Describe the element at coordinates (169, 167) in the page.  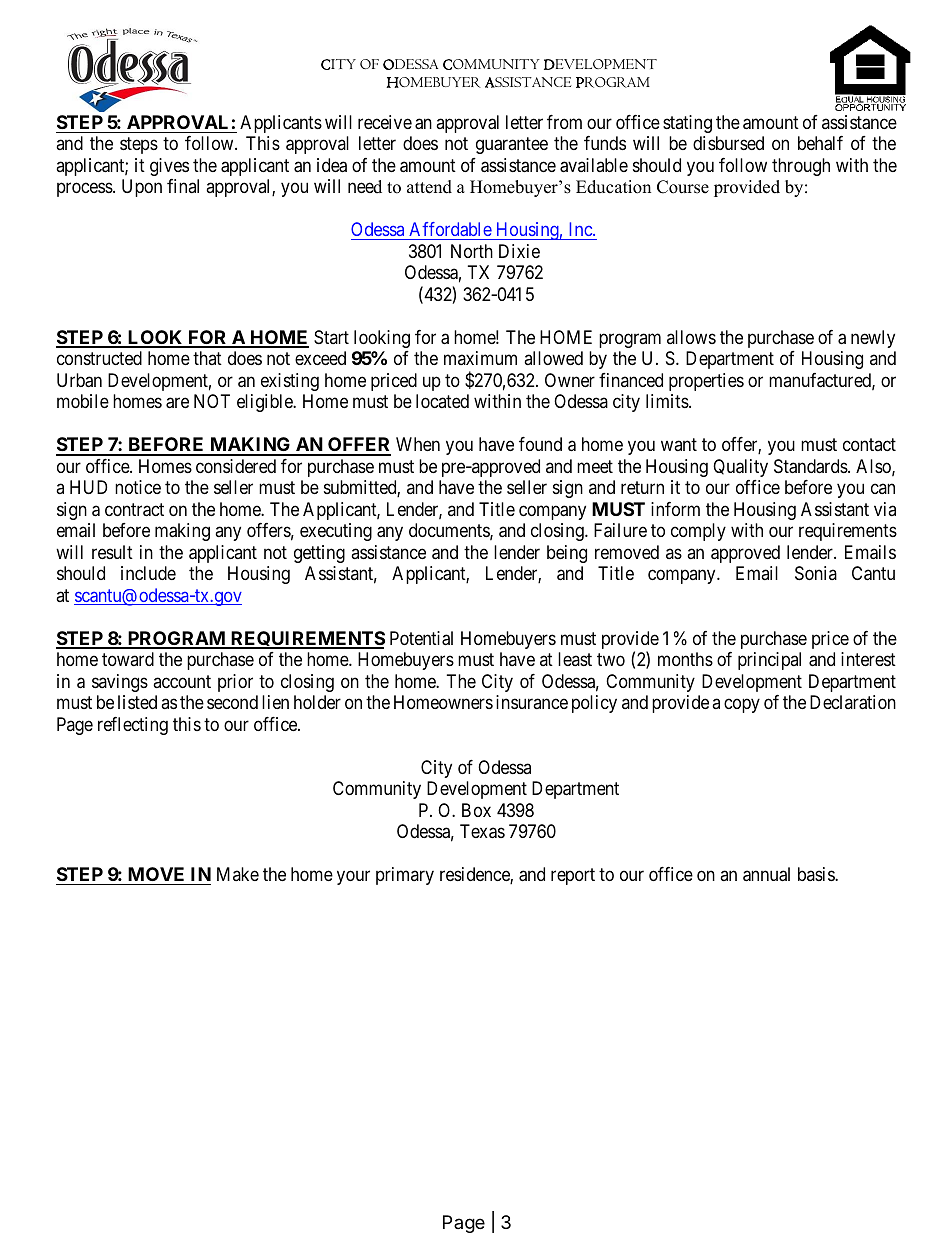
I see `gives` at that location.
